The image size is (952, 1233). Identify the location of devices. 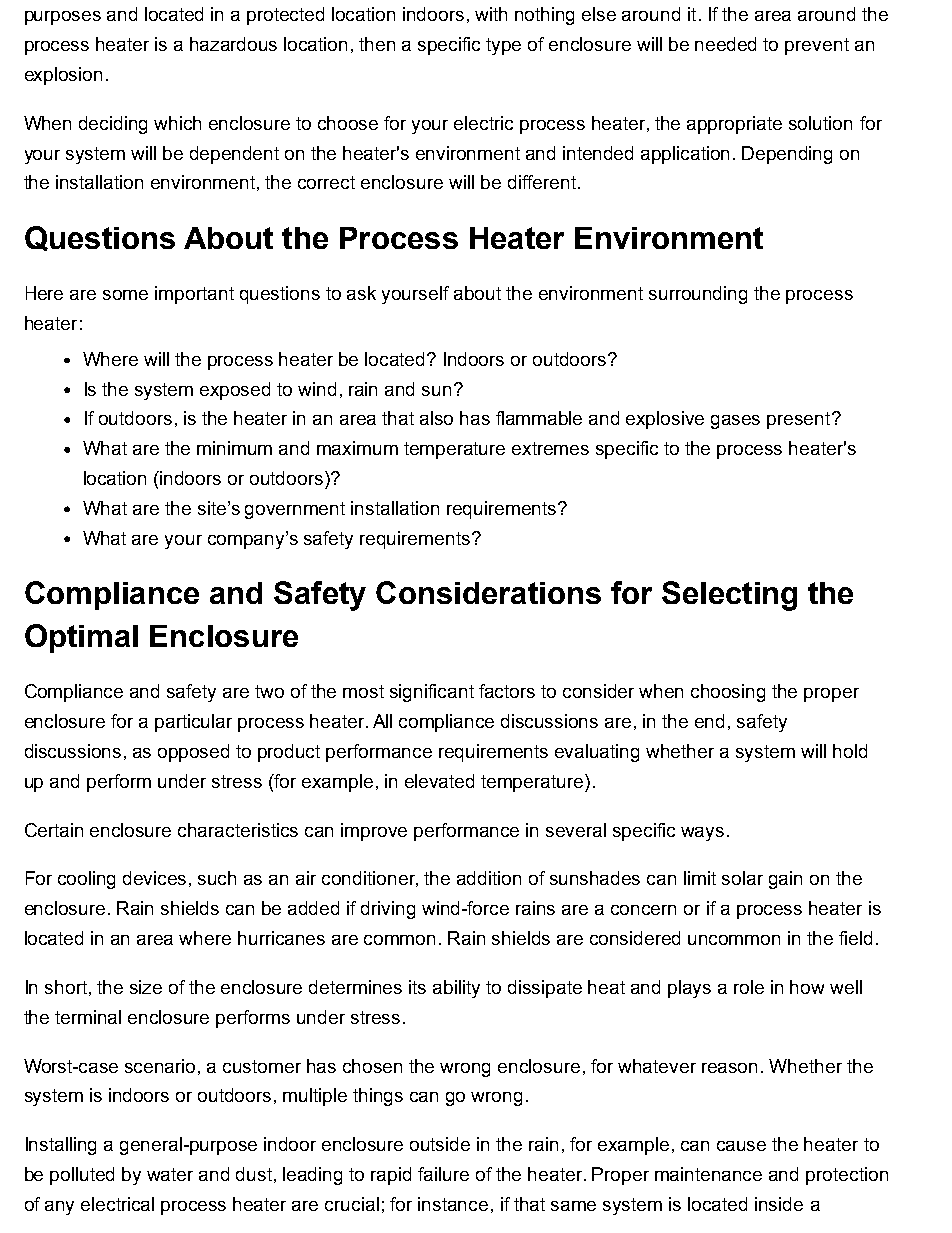
(154, 878).
